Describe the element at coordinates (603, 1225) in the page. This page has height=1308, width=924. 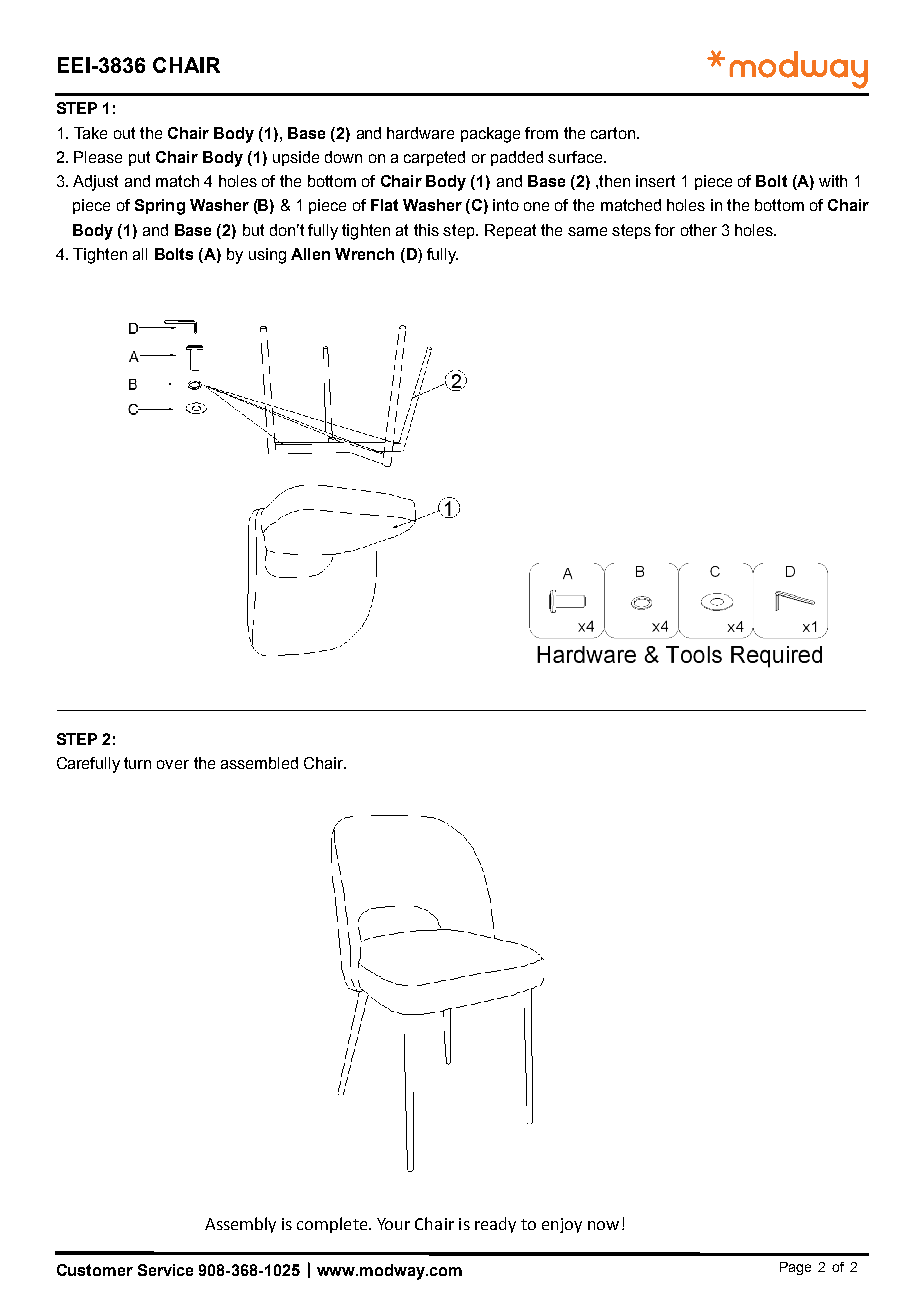
I see `now` at that location.
